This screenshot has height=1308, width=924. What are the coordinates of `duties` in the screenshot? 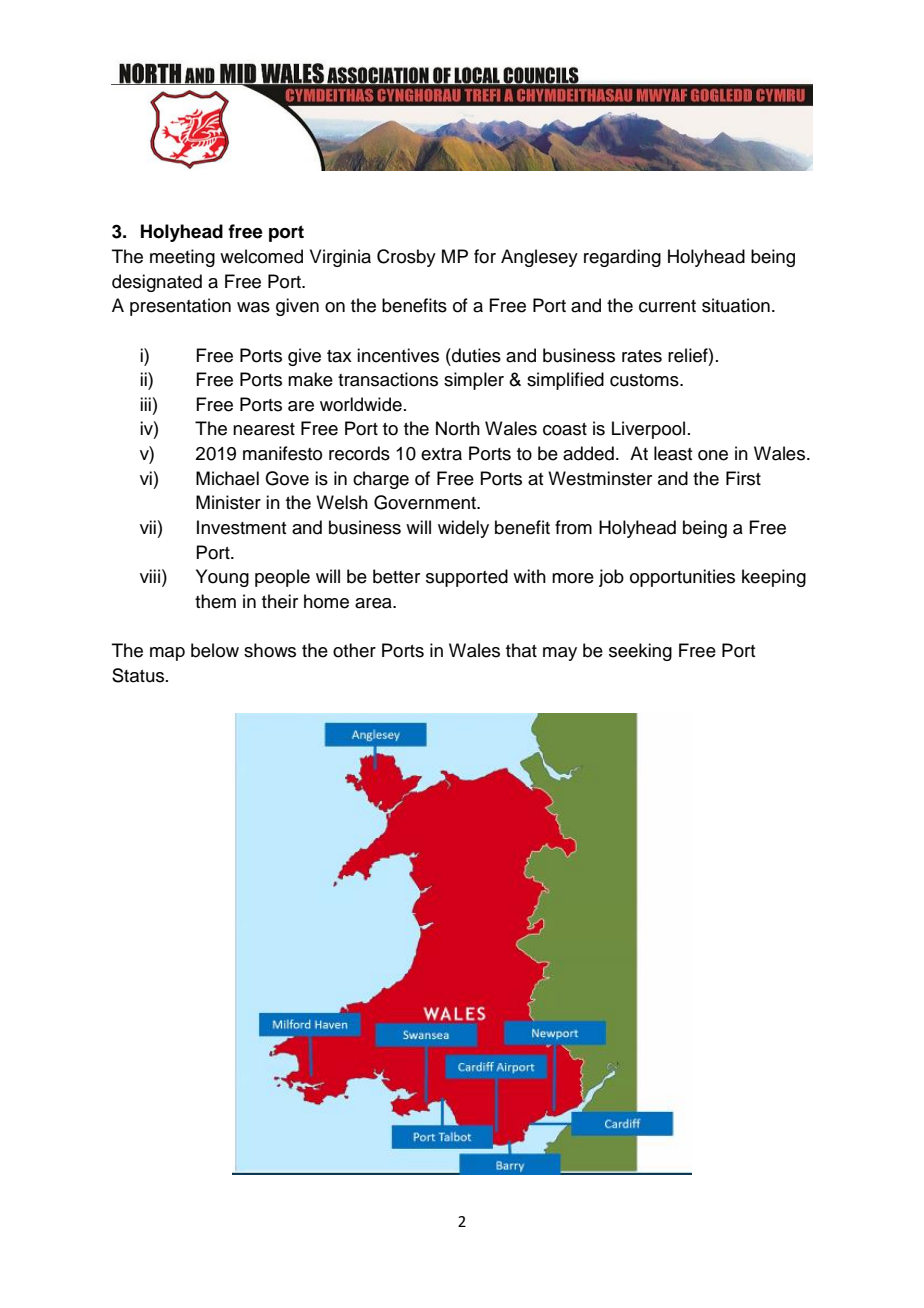 It's located at (475, 355).
